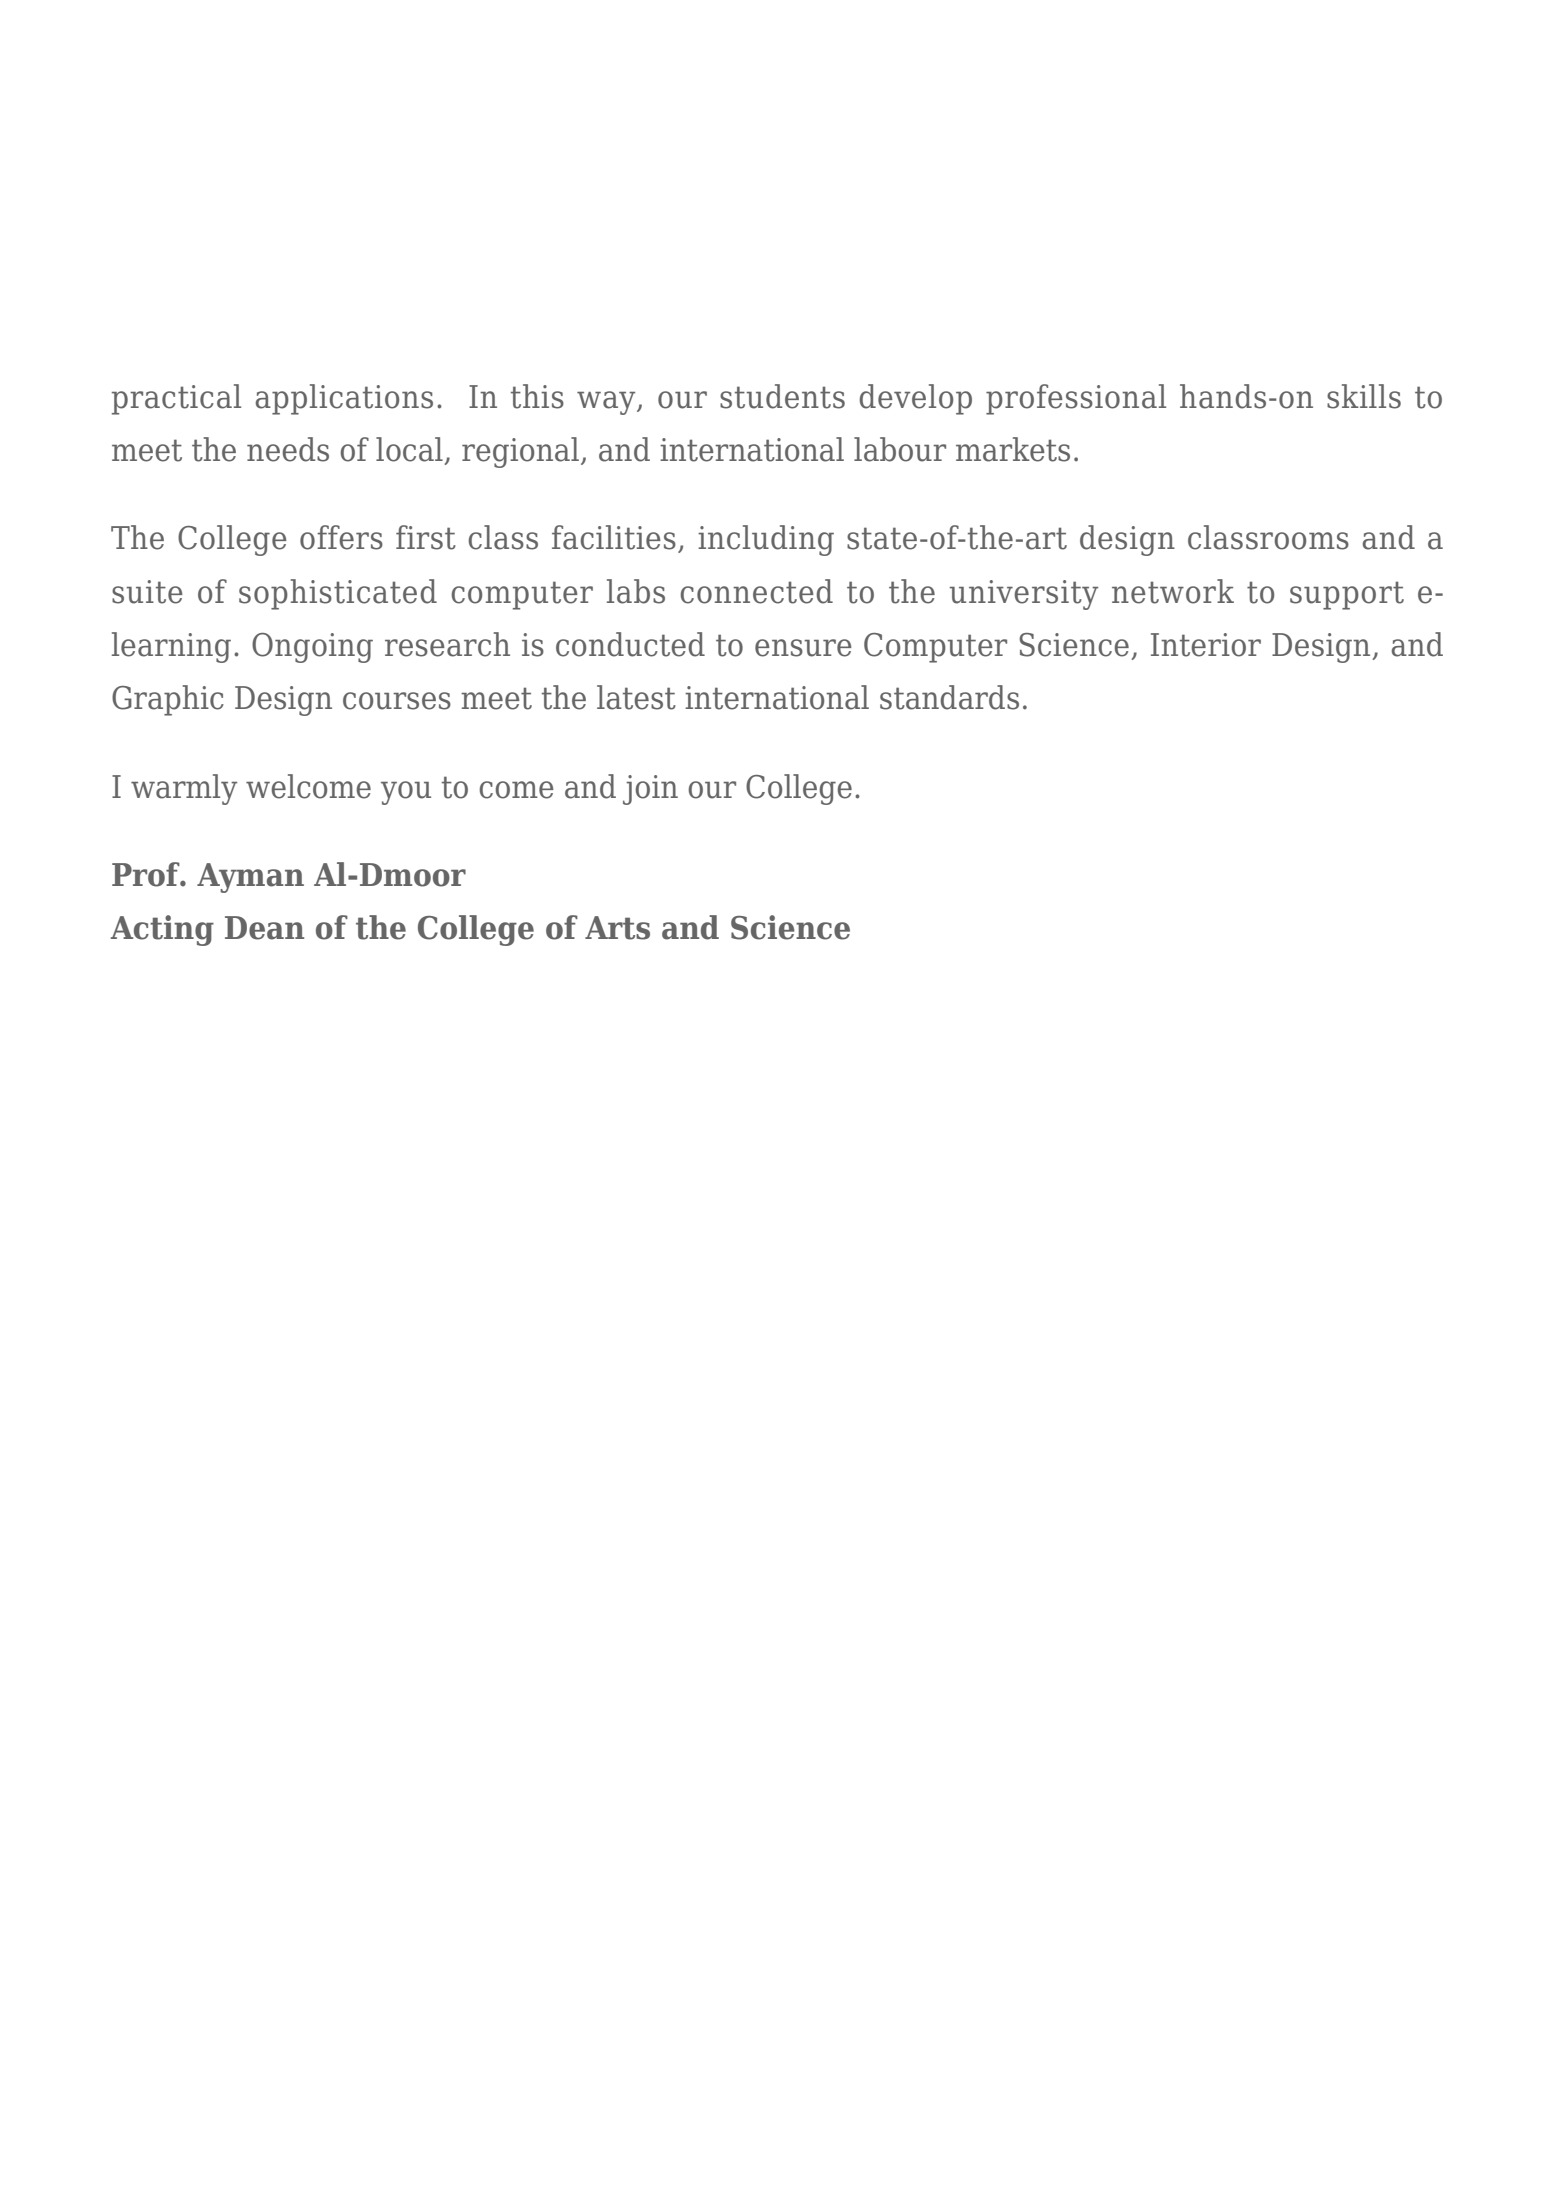 Image resolution: width=1555 pixels, height=2199 pixels. Describe the element at coordinates (949, 697) in the screenshot. I see `standards` at that location.
